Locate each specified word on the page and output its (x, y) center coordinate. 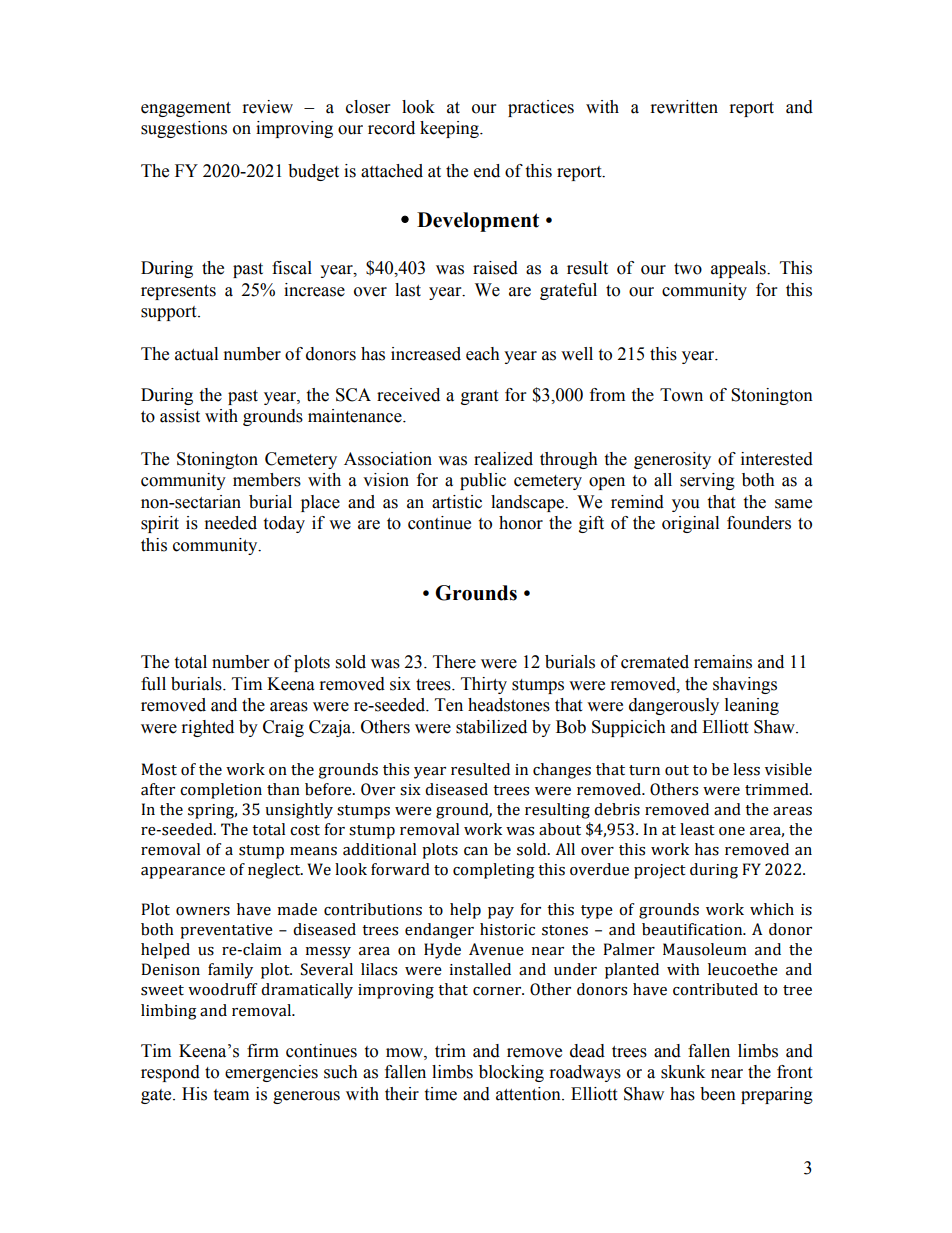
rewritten (684, 107)
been (718, 1094)
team (231, 1095)
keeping (450, 129)
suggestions (184, 129)
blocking (511, 1073)
